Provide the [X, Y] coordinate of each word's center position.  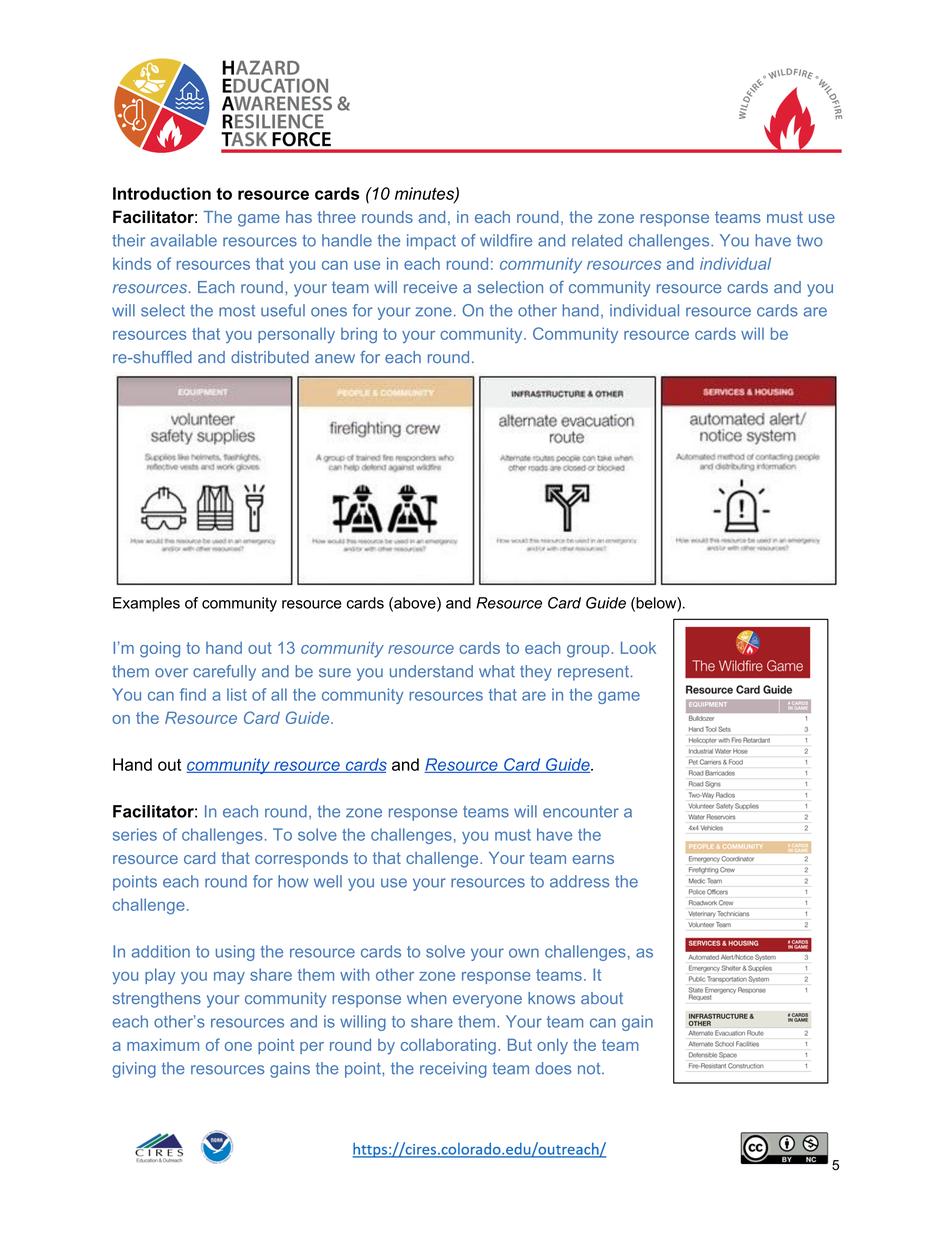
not [590, 1069]
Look [638, 647]
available [184, 240]
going [160, 649]
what [497, 671]
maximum [163, 1044]
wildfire [506, 240]
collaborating [448, 1046]
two [809, 241]
